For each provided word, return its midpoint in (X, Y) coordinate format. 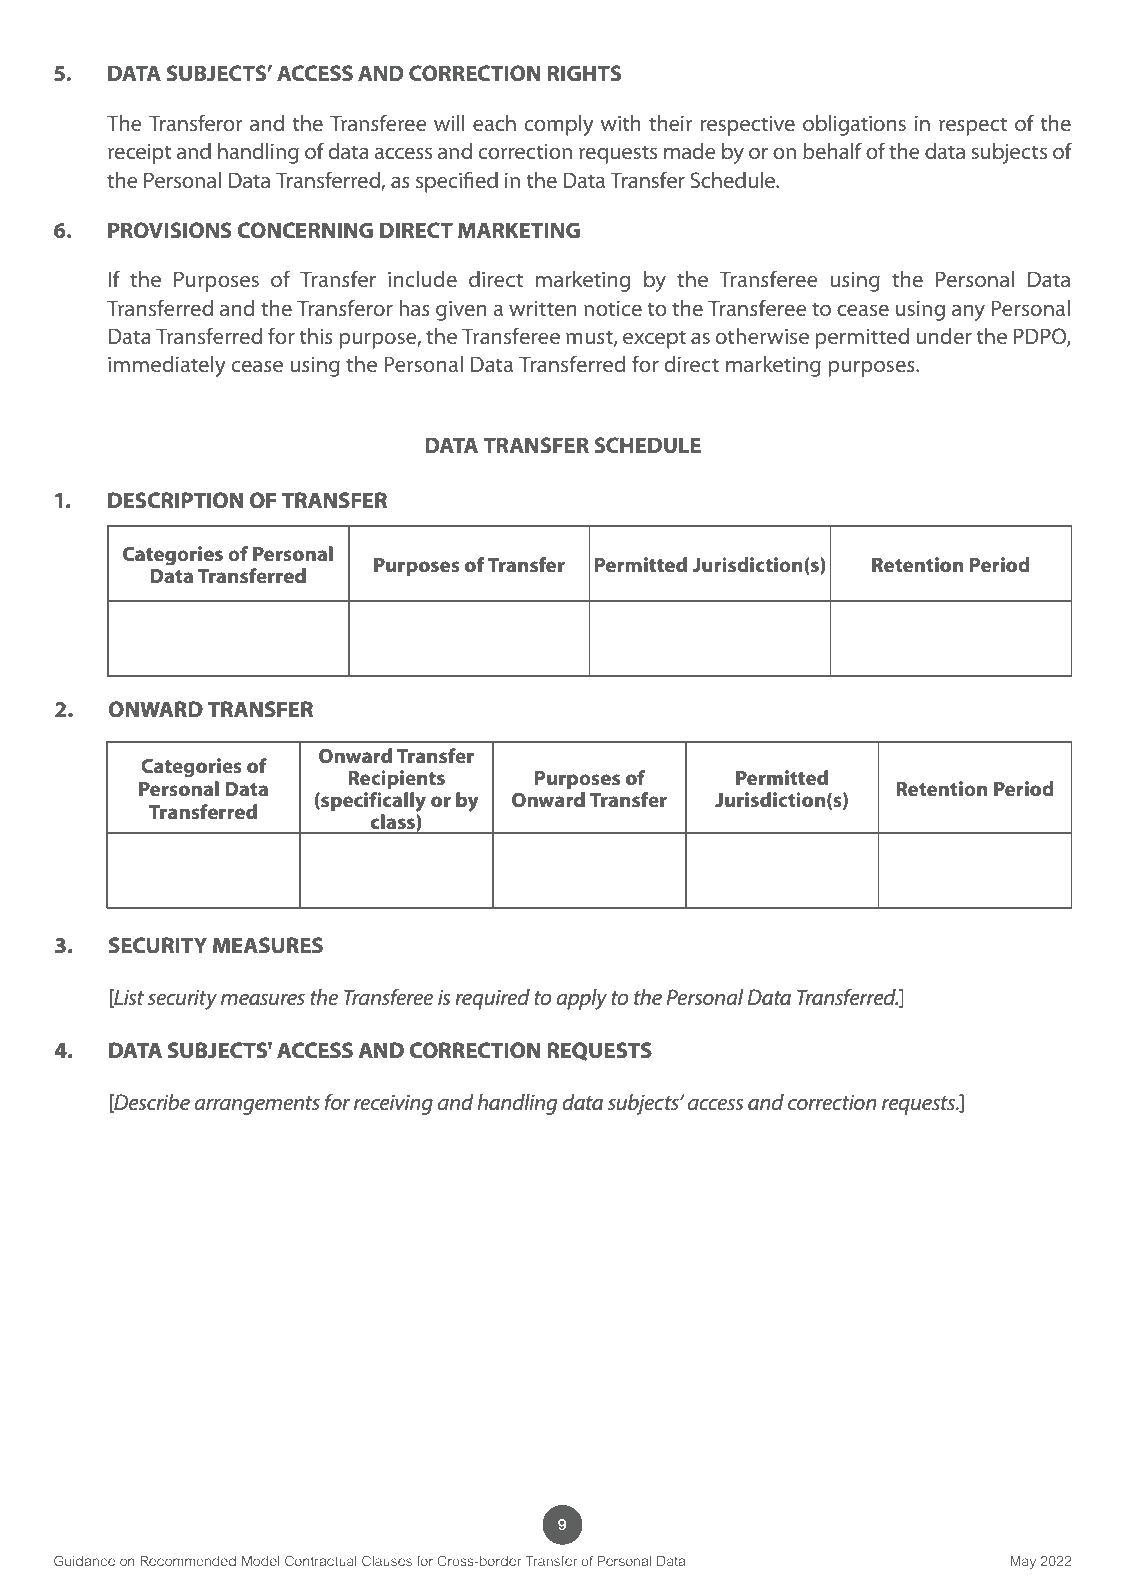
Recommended (188, 1561)
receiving (393, 1105)
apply (581, 999)
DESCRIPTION (175, 500)
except (654, 339)
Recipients (396, 779)
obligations (854, 125)
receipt (140, 154)
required (492, 999)
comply (559, 125)
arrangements (257, 1105)
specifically (372, 802)
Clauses (387, 1561)
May (1023, 1562)
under (944, 336)
